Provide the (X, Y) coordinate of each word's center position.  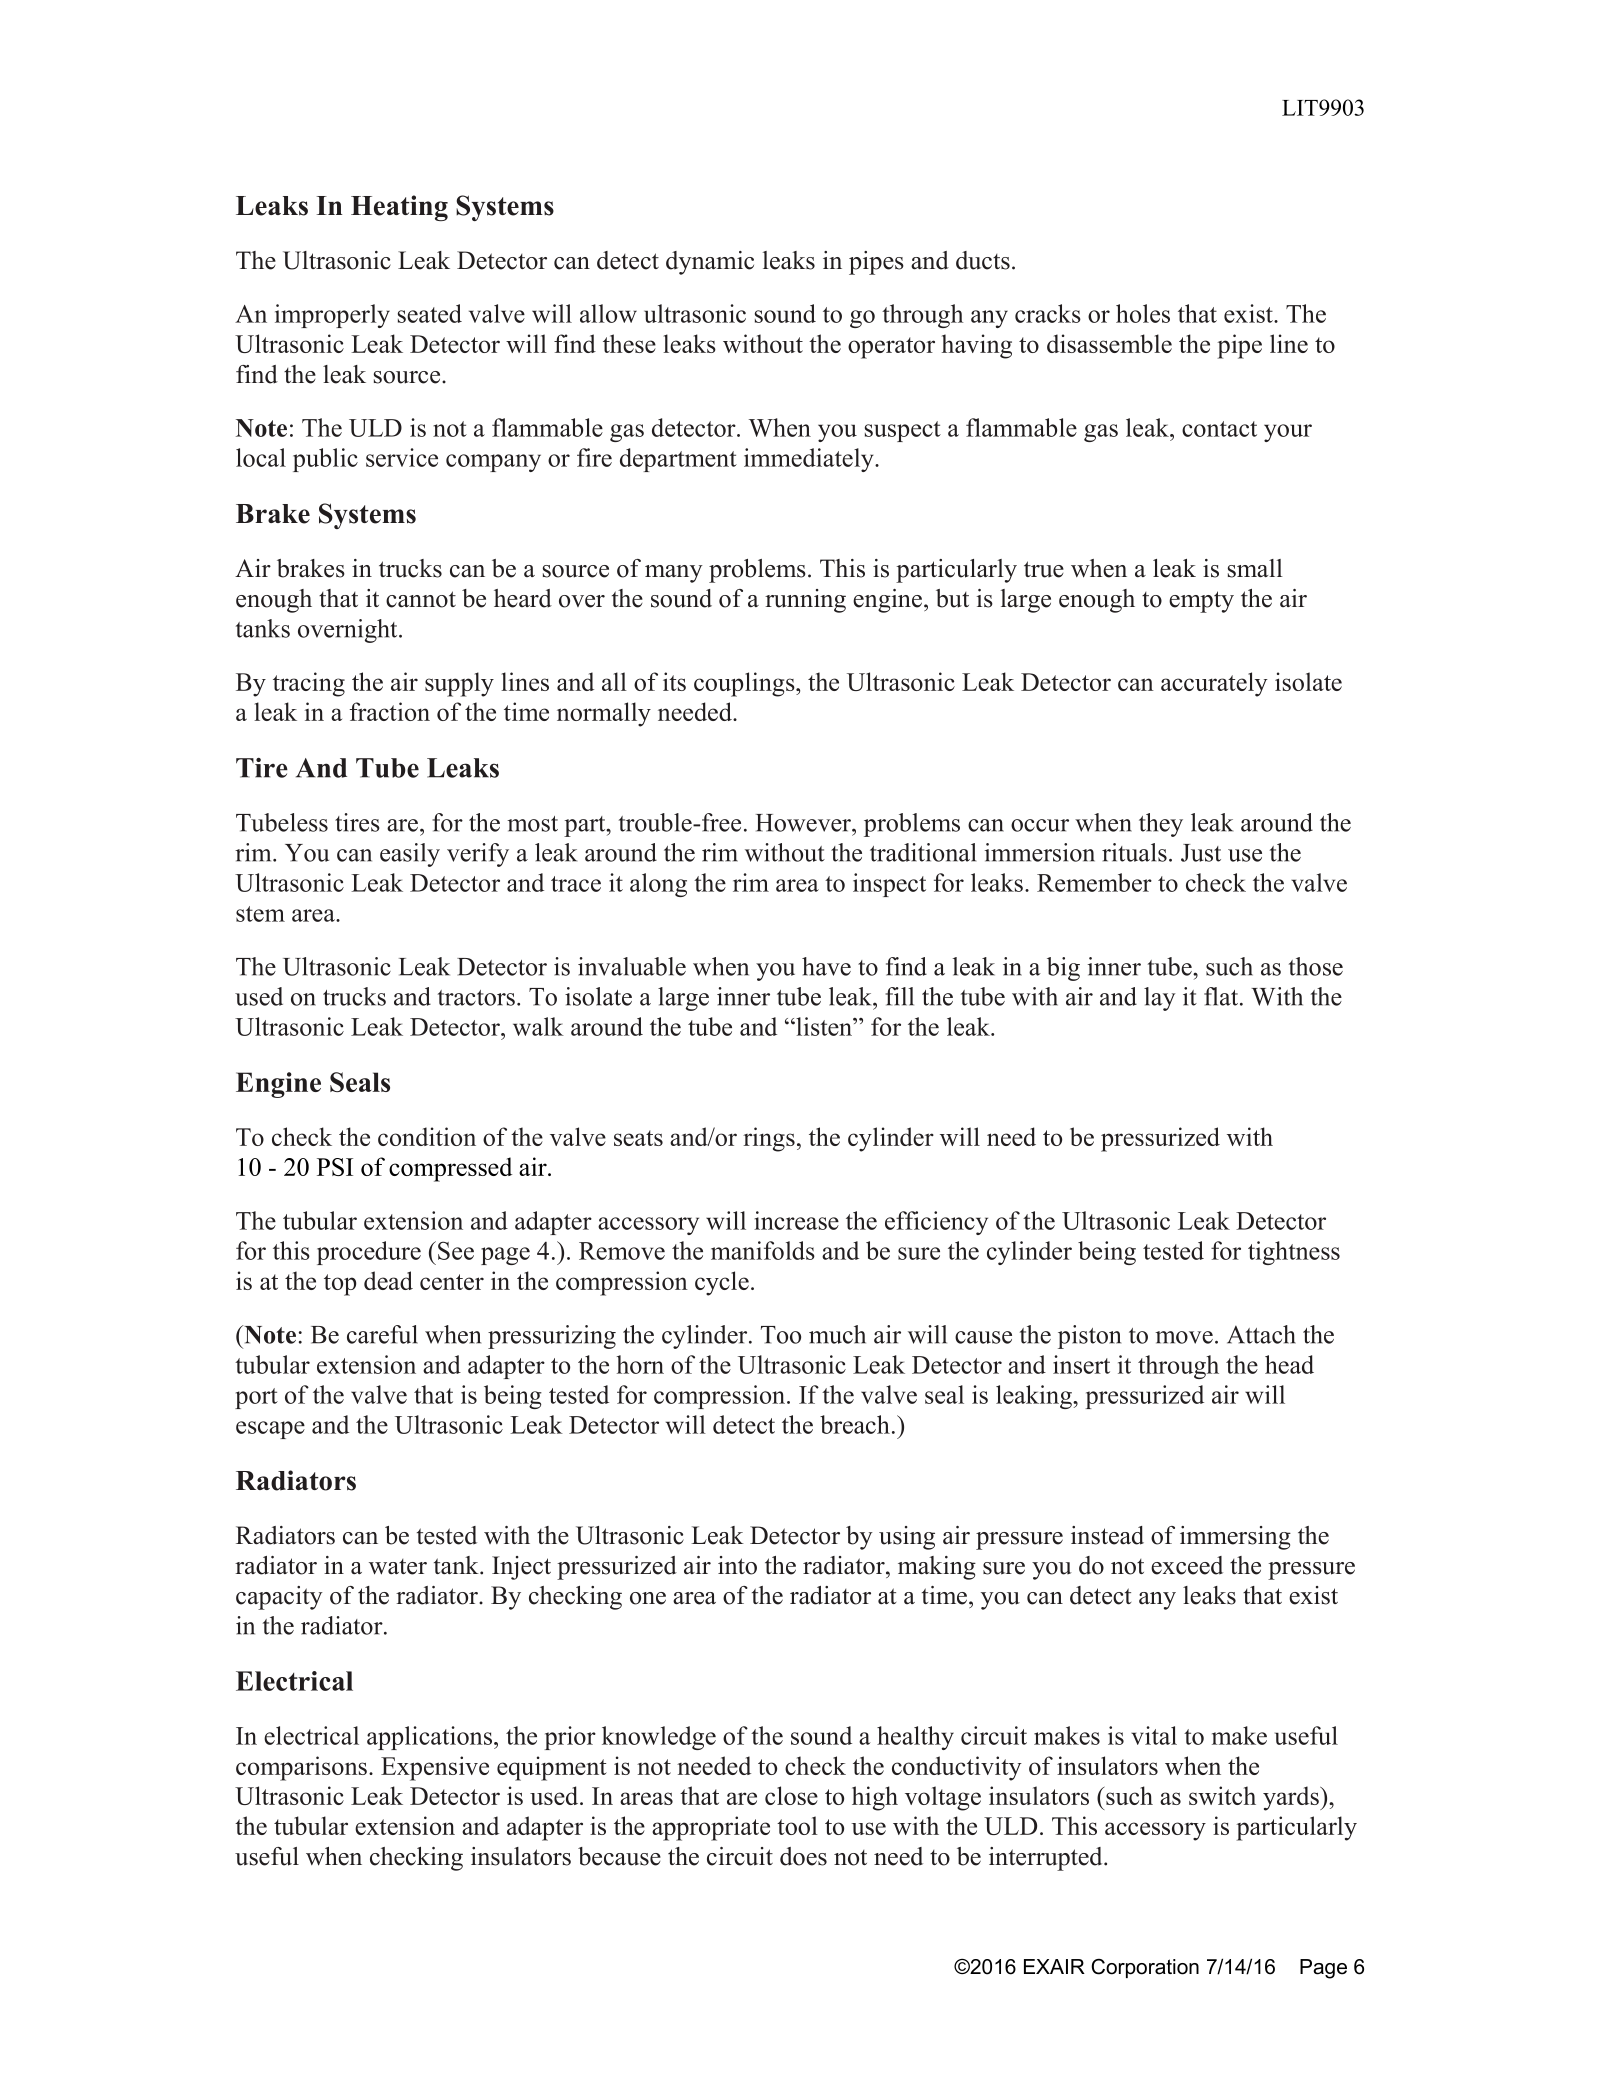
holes (1143, 313)
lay (1160, 999)
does (803, 1856)
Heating (399, 208)
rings (769, 1139)
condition (427, 1136)
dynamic (710, 263)
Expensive (435, 1768)
